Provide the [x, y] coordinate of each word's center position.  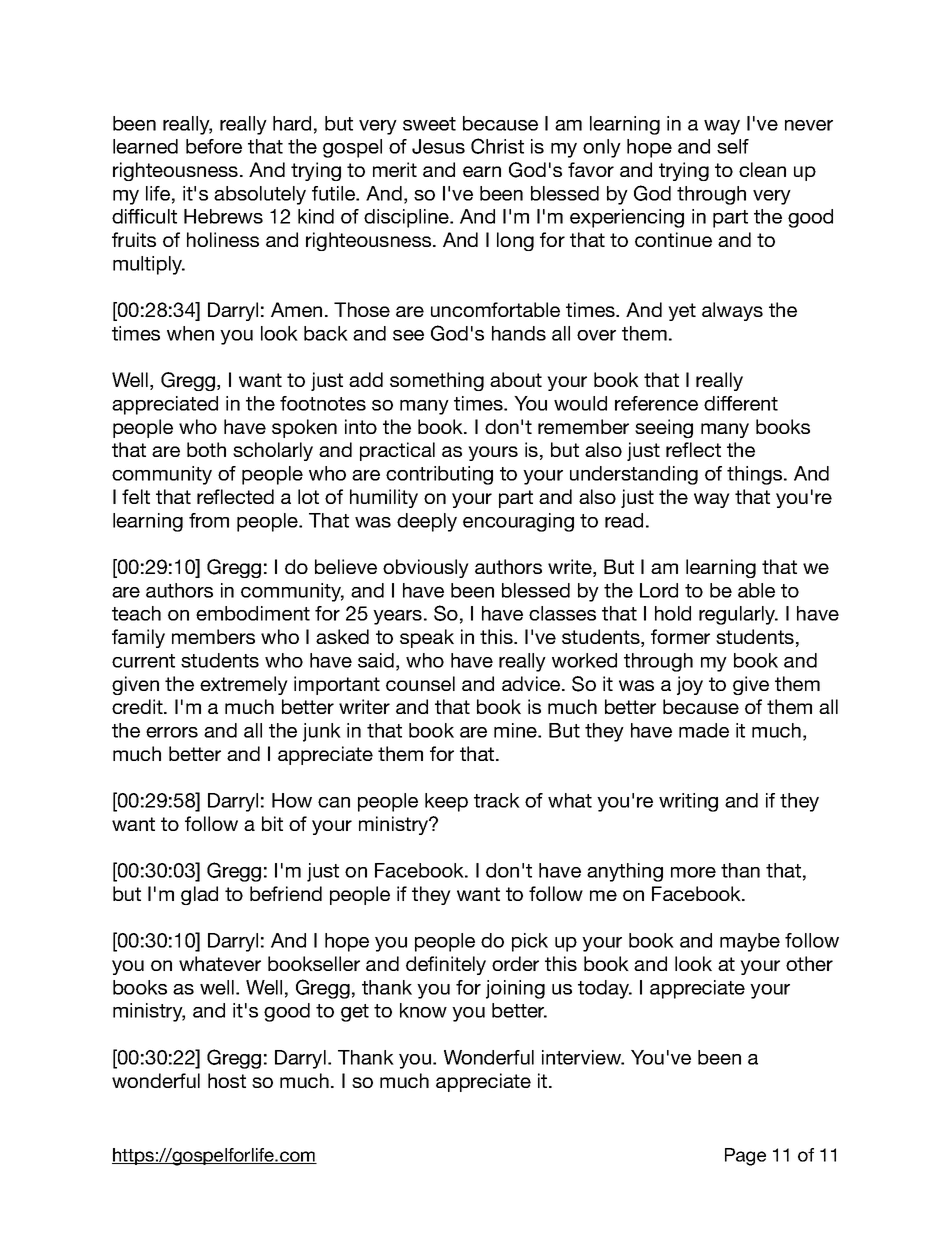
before [214, 146]
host [227, 1080]
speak [427, 638]
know [423, 1010]
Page [745, 1157]
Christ [497, 146]
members [213, 636]
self [733, 146]
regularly [738, 615]
